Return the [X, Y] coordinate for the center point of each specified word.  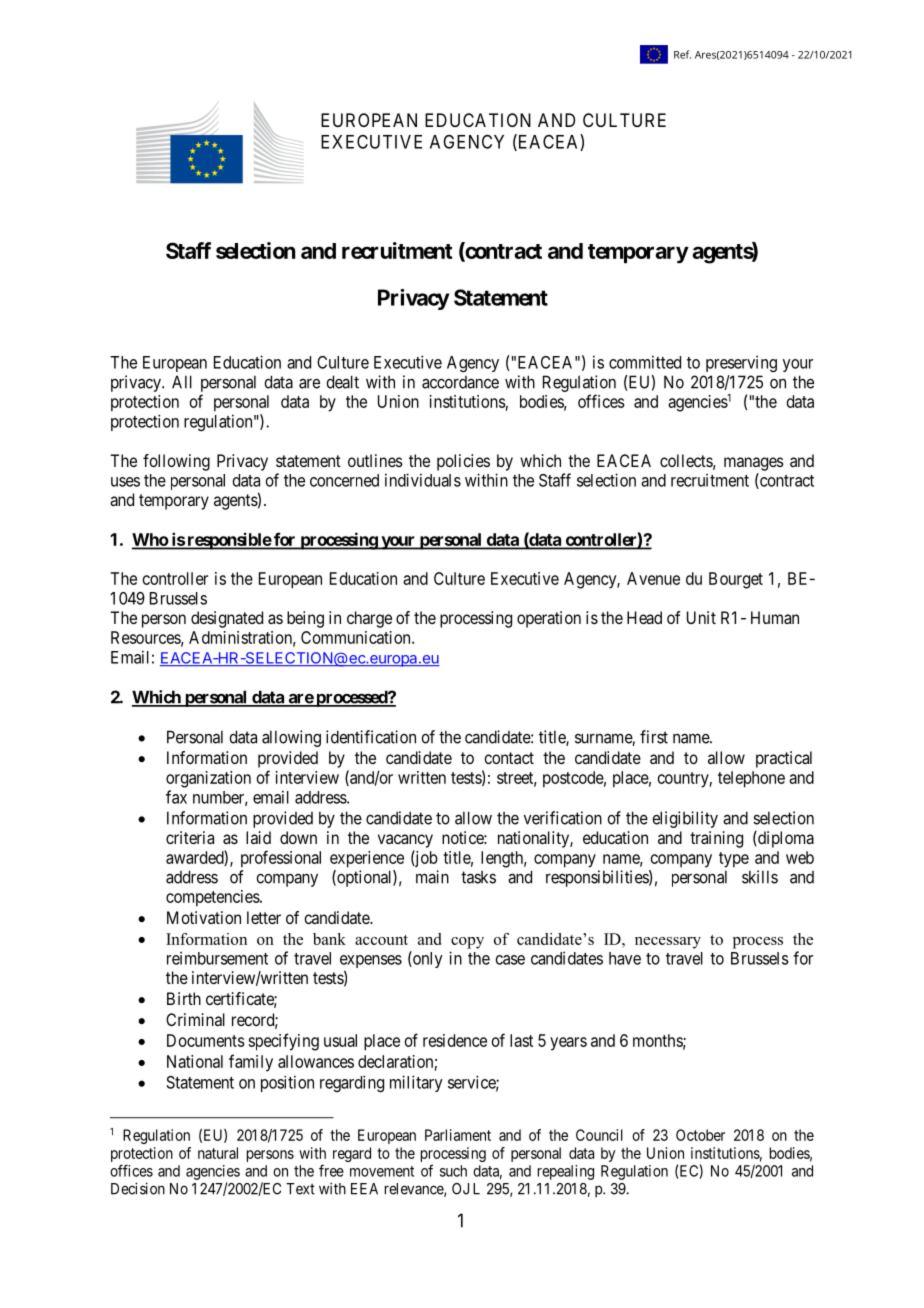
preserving [741, 363]
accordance [460, 382]
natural [218, 1153]
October [700, 1135]
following [176, 462]
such [453, 1171]
